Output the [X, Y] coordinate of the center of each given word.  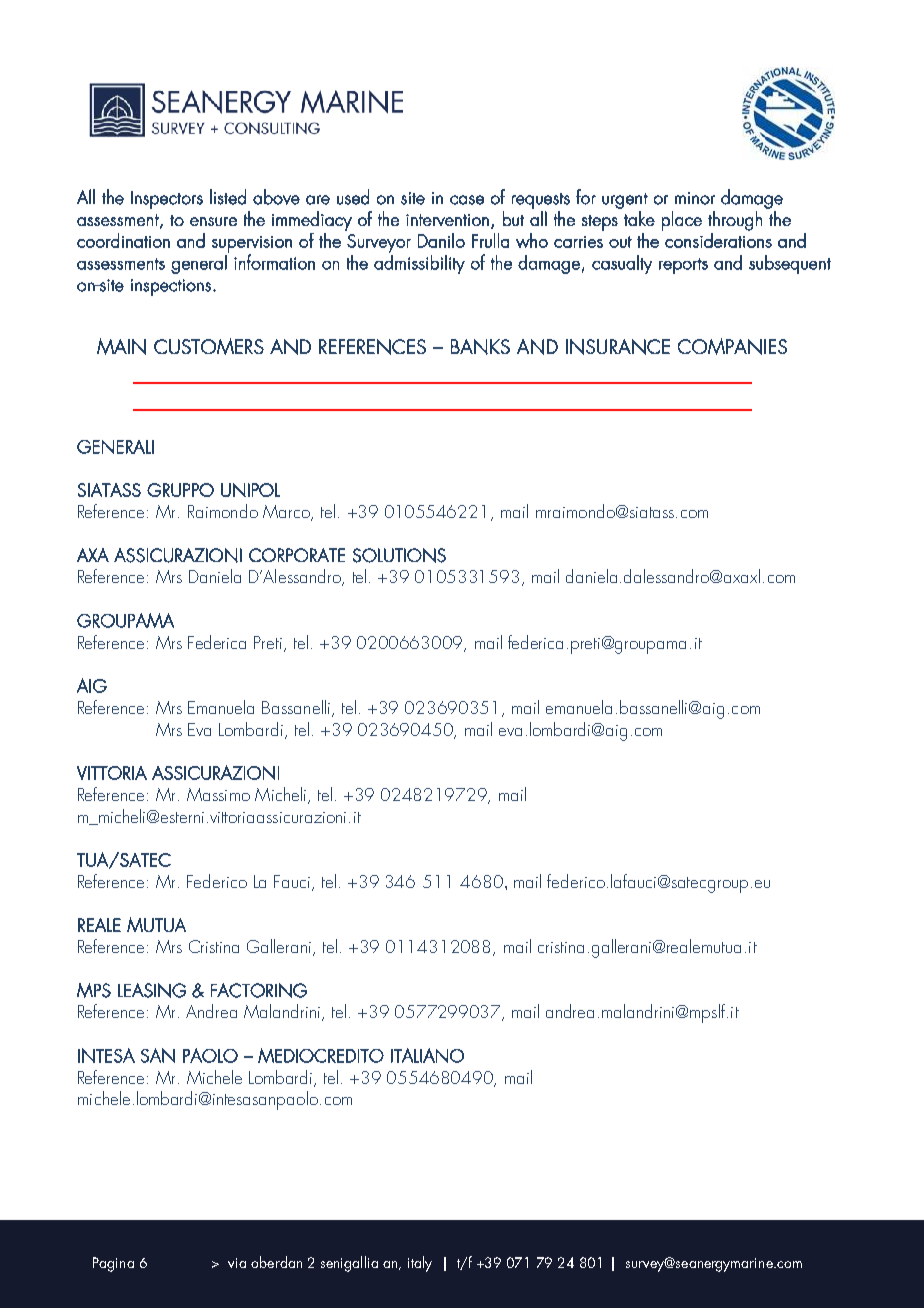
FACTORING [259, 990]
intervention [447, 220]
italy [420, 1264]
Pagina [113, 1264]
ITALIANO [427, 1055]
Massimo [218, 794]
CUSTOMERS [209, 346]
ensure [213, 221]
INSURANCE [618, 347]
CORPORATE [297, 555]
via [237, 1263]
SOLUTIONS [399, 555]
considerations [718, 240]
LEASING [152, 990]
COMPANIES [732, 346]
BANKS [480, 347]
